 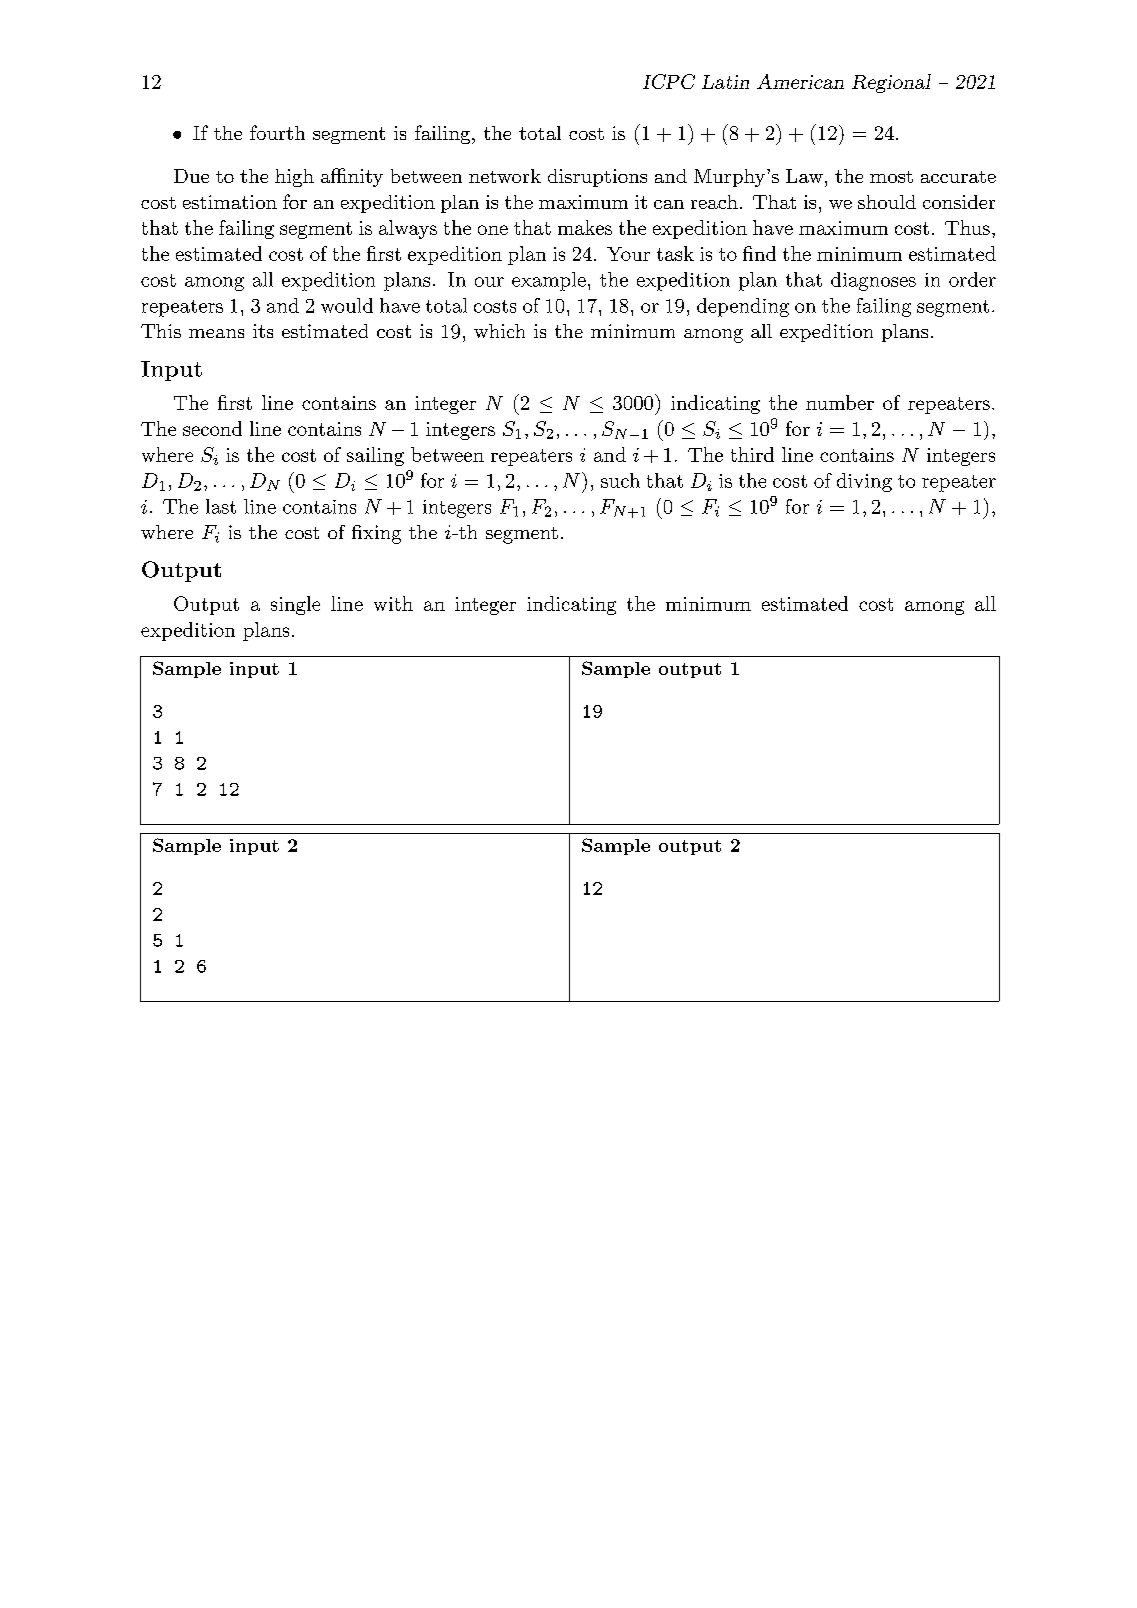 I want to click on would, so click(x=347, y=305).
